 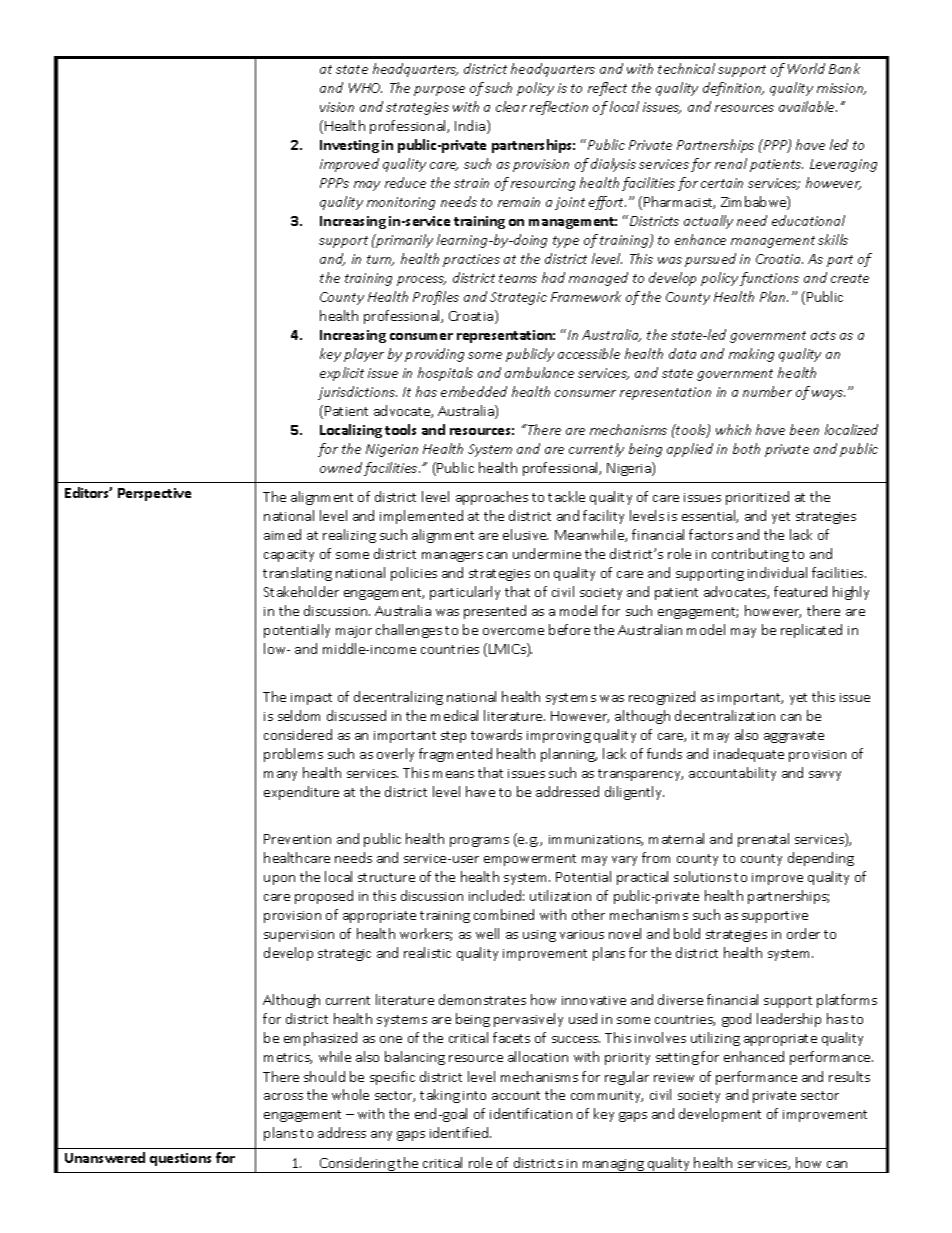 I want to click on approaches, so click(x=492, y=498).
